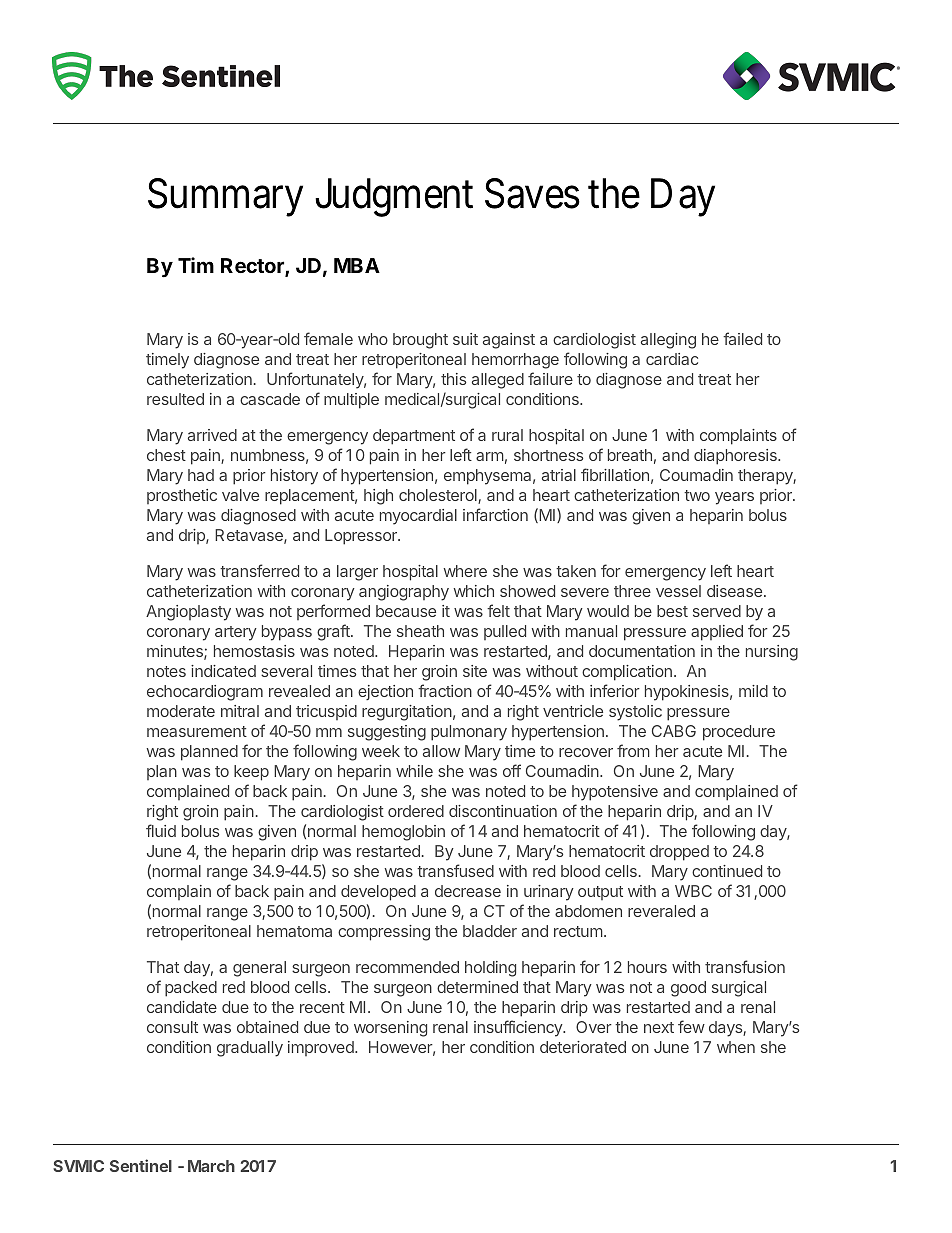  Describe the element at coordinates (445, 690) in the image. I see `fraction` at that location.
